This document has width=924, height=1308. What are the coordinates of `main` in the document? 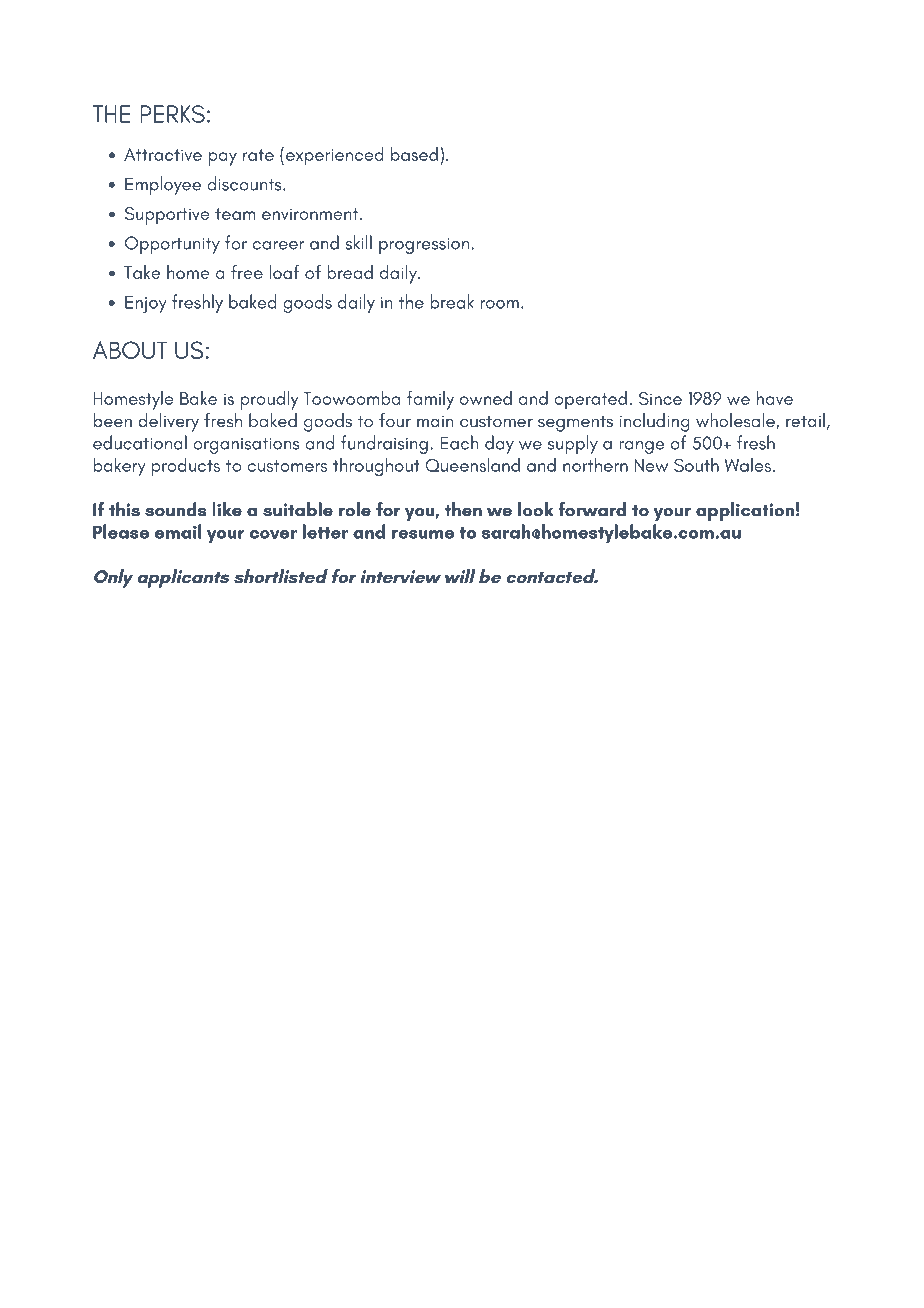 It's located at (435, 422).
